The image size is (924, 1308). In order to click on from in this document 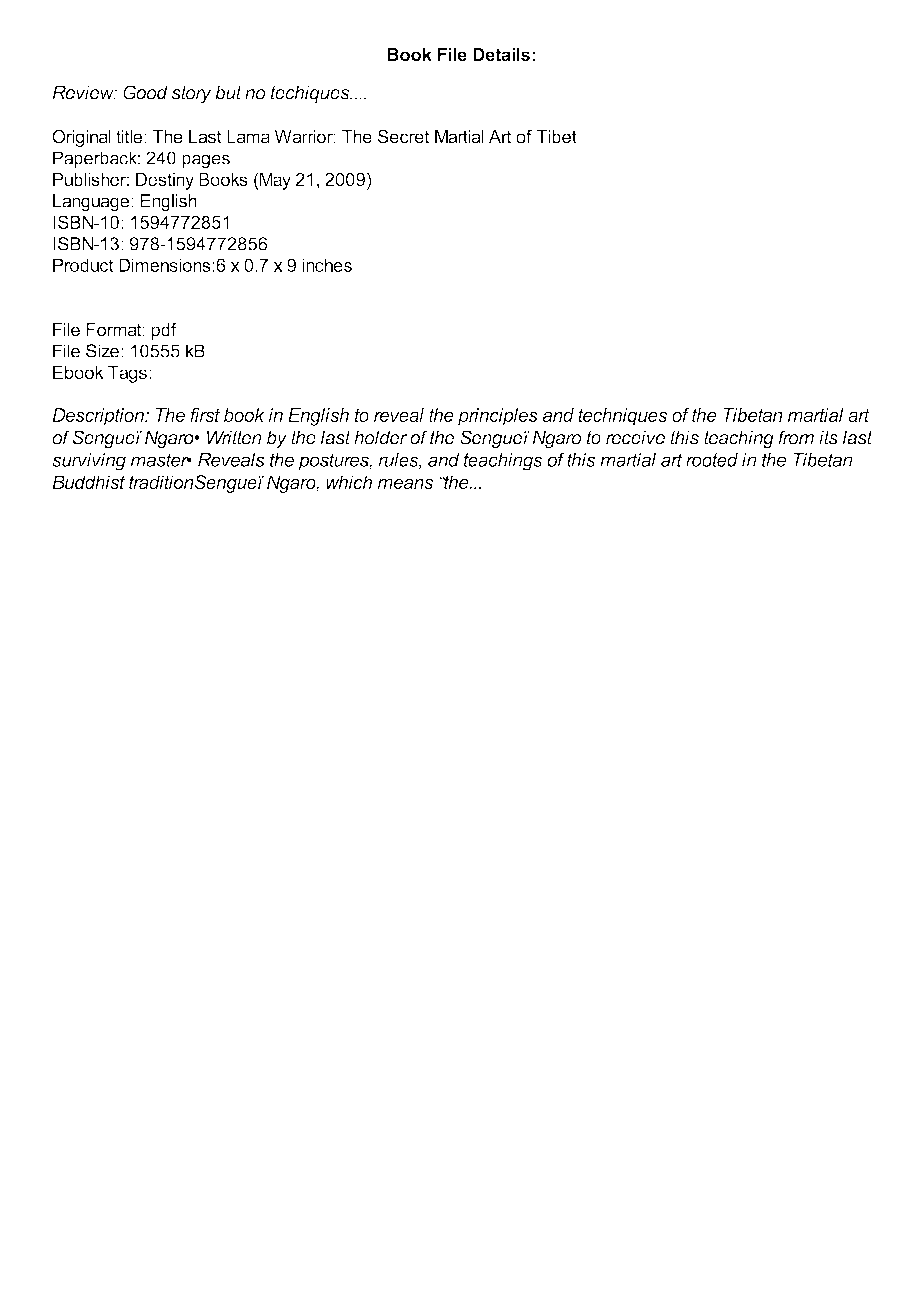, I will do `click(796, 437)`.
